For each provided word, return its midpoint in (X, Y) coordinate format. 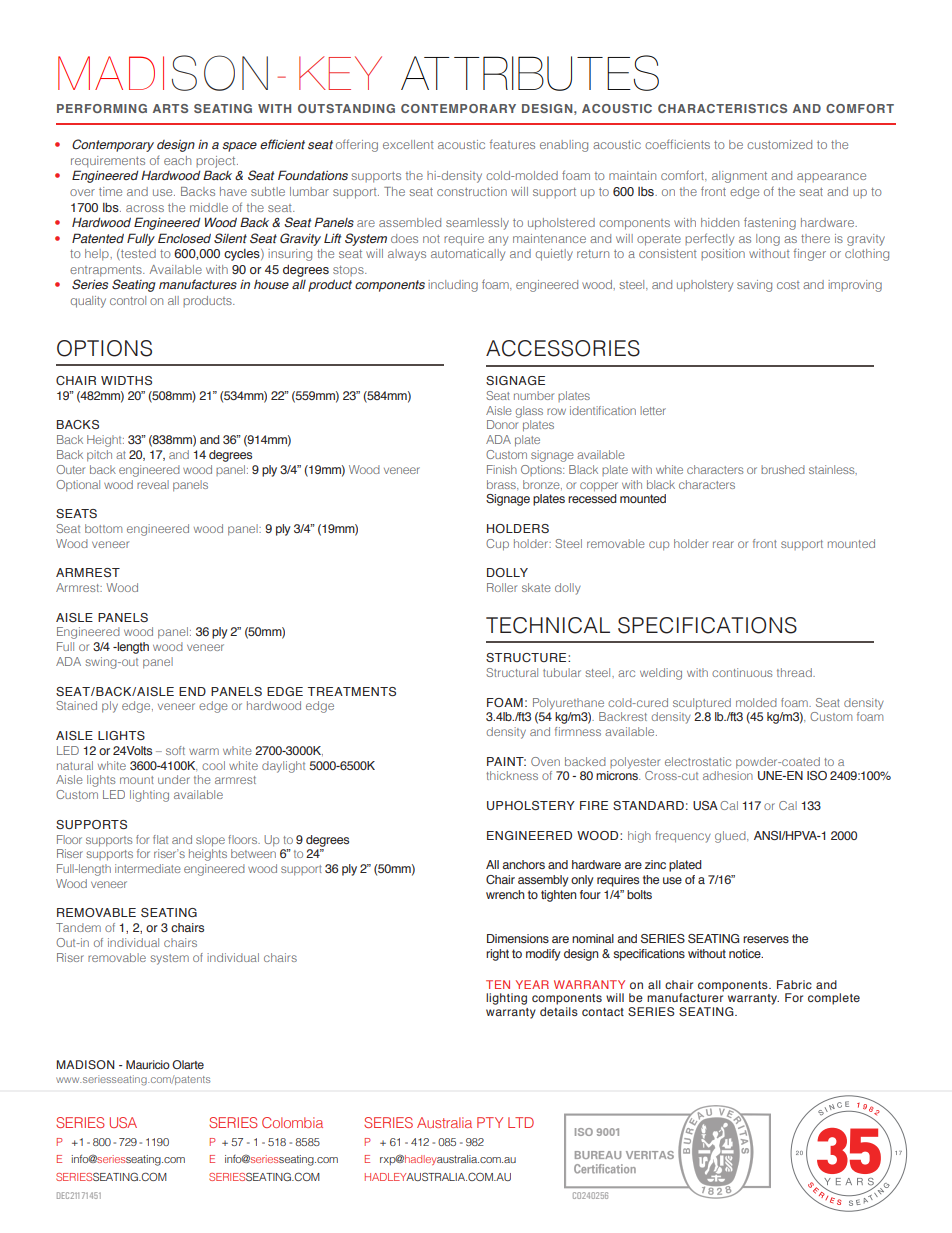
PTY (490, 1122)
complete (834, 999)
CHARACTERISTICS (722, 108)
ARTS (170, 108)
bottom (103, 528)
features (512, 144)
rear (723, 544)
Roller (502, 587)
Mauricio (148, 1064)
